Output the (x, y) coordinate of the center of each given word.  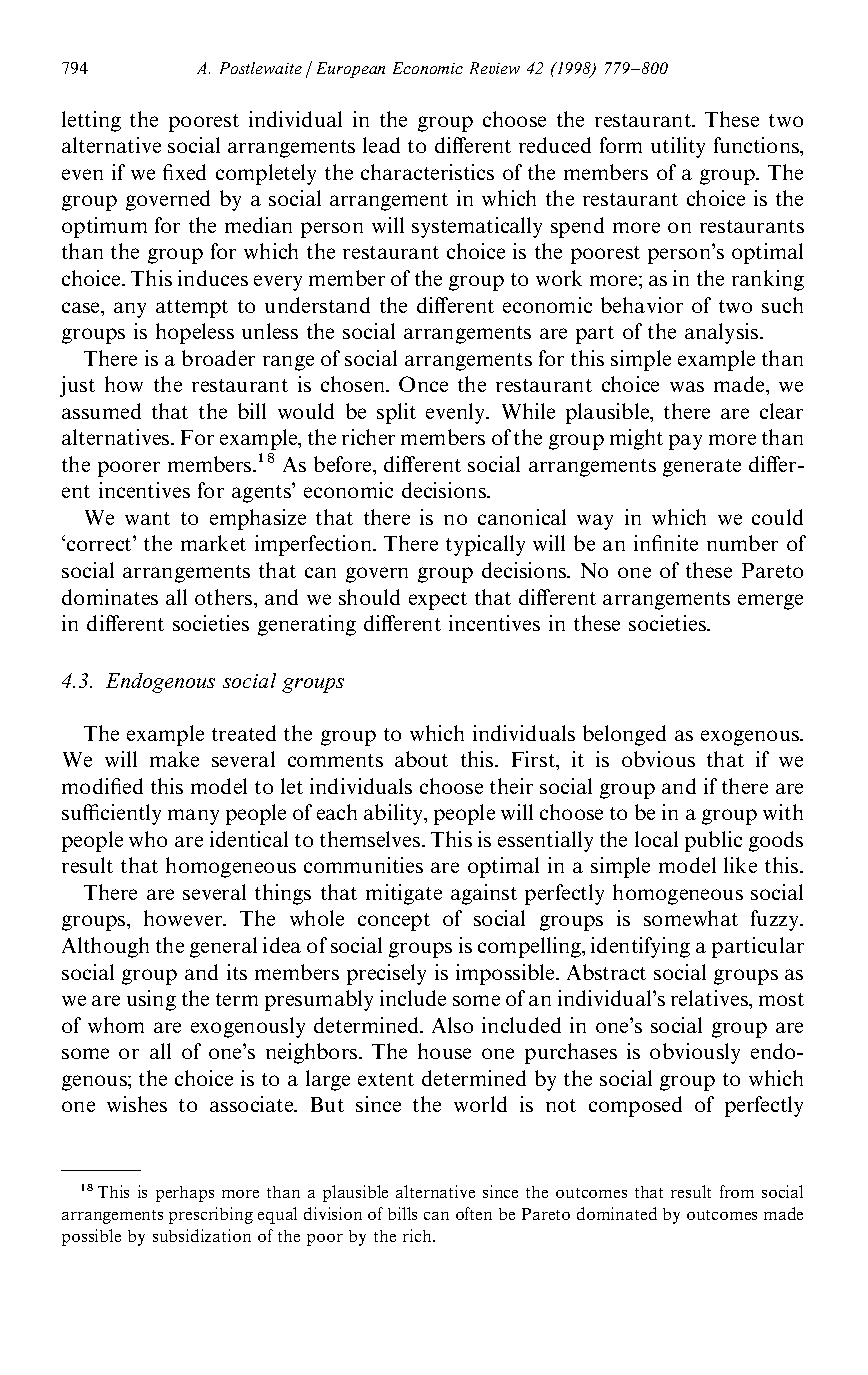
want (147, 518)
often (474, 1213)
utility (678, 147)
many (193, 817)
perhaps (185, 1194)
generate (702, 468)
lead (381, 145)
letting (91, 121)
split (396, 413)
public (713, 841)
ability (395, 814)
